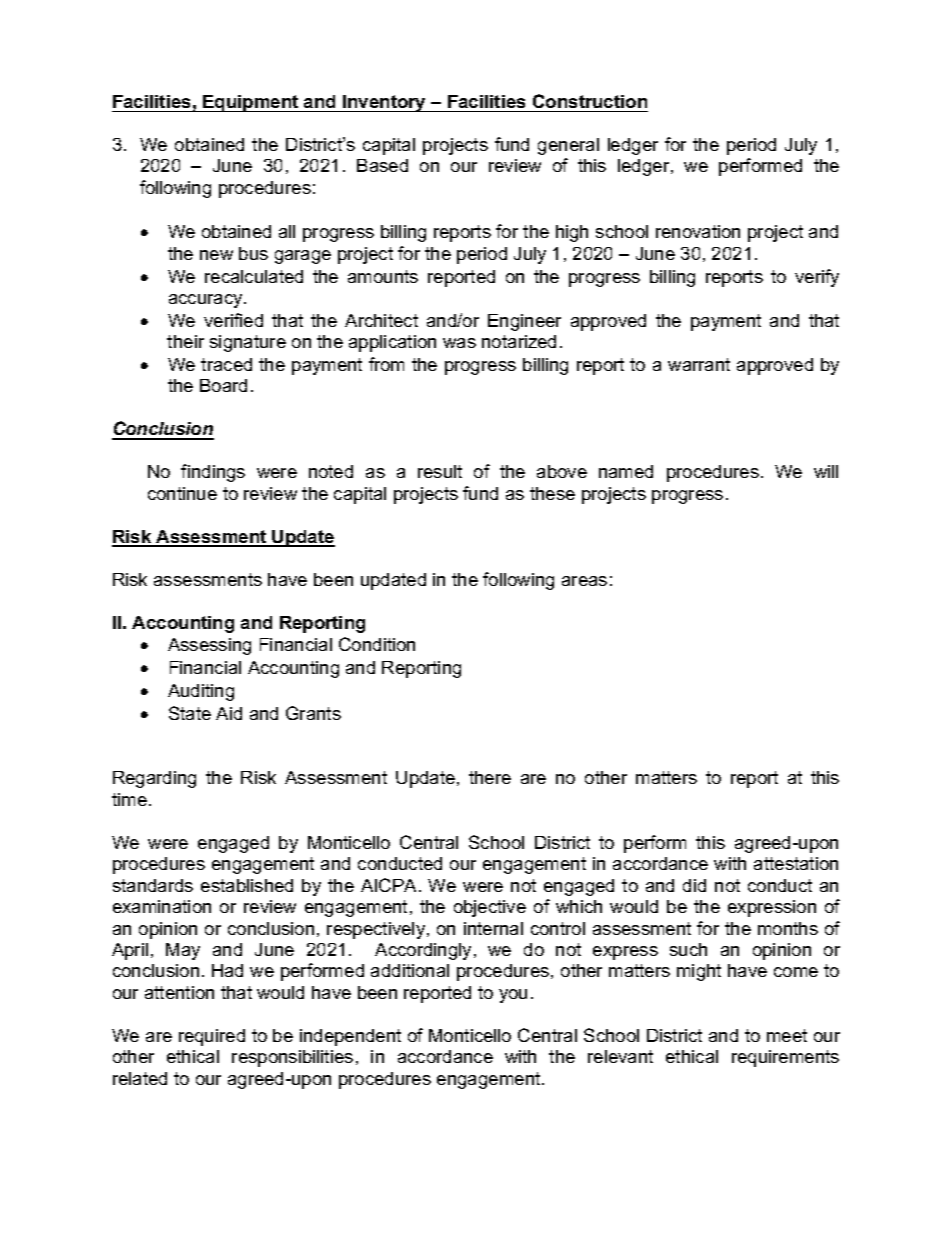 This screenshot has height=1233, width=952. Describe the element at coordinates (826, 471) in the screenshot. I see `will` at that location.
